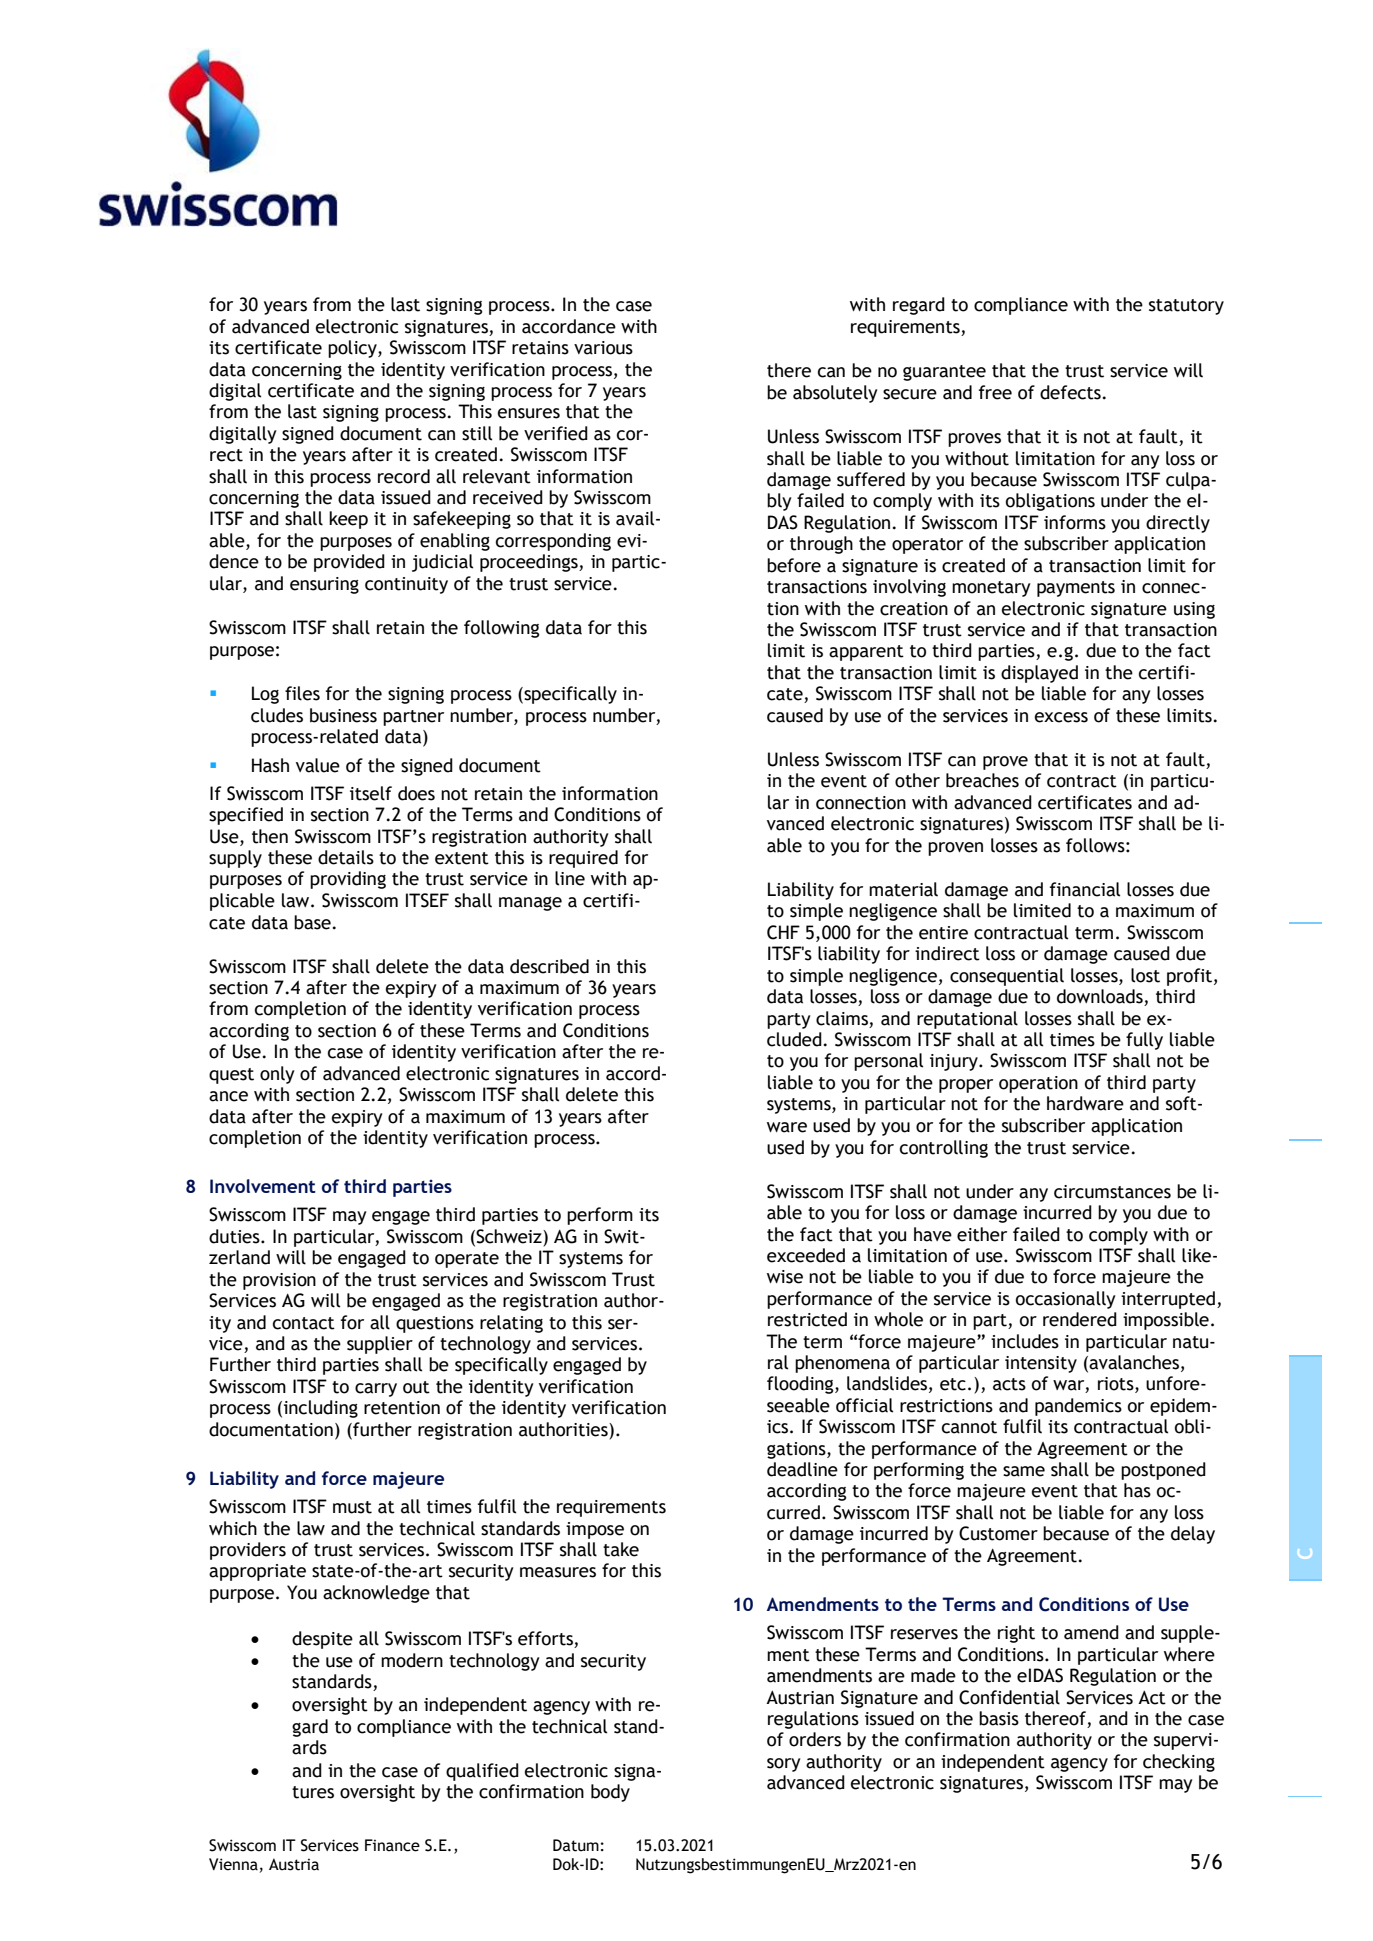  Describe the element at coordinates (603, 348) in the image. I see `various` at that location.
